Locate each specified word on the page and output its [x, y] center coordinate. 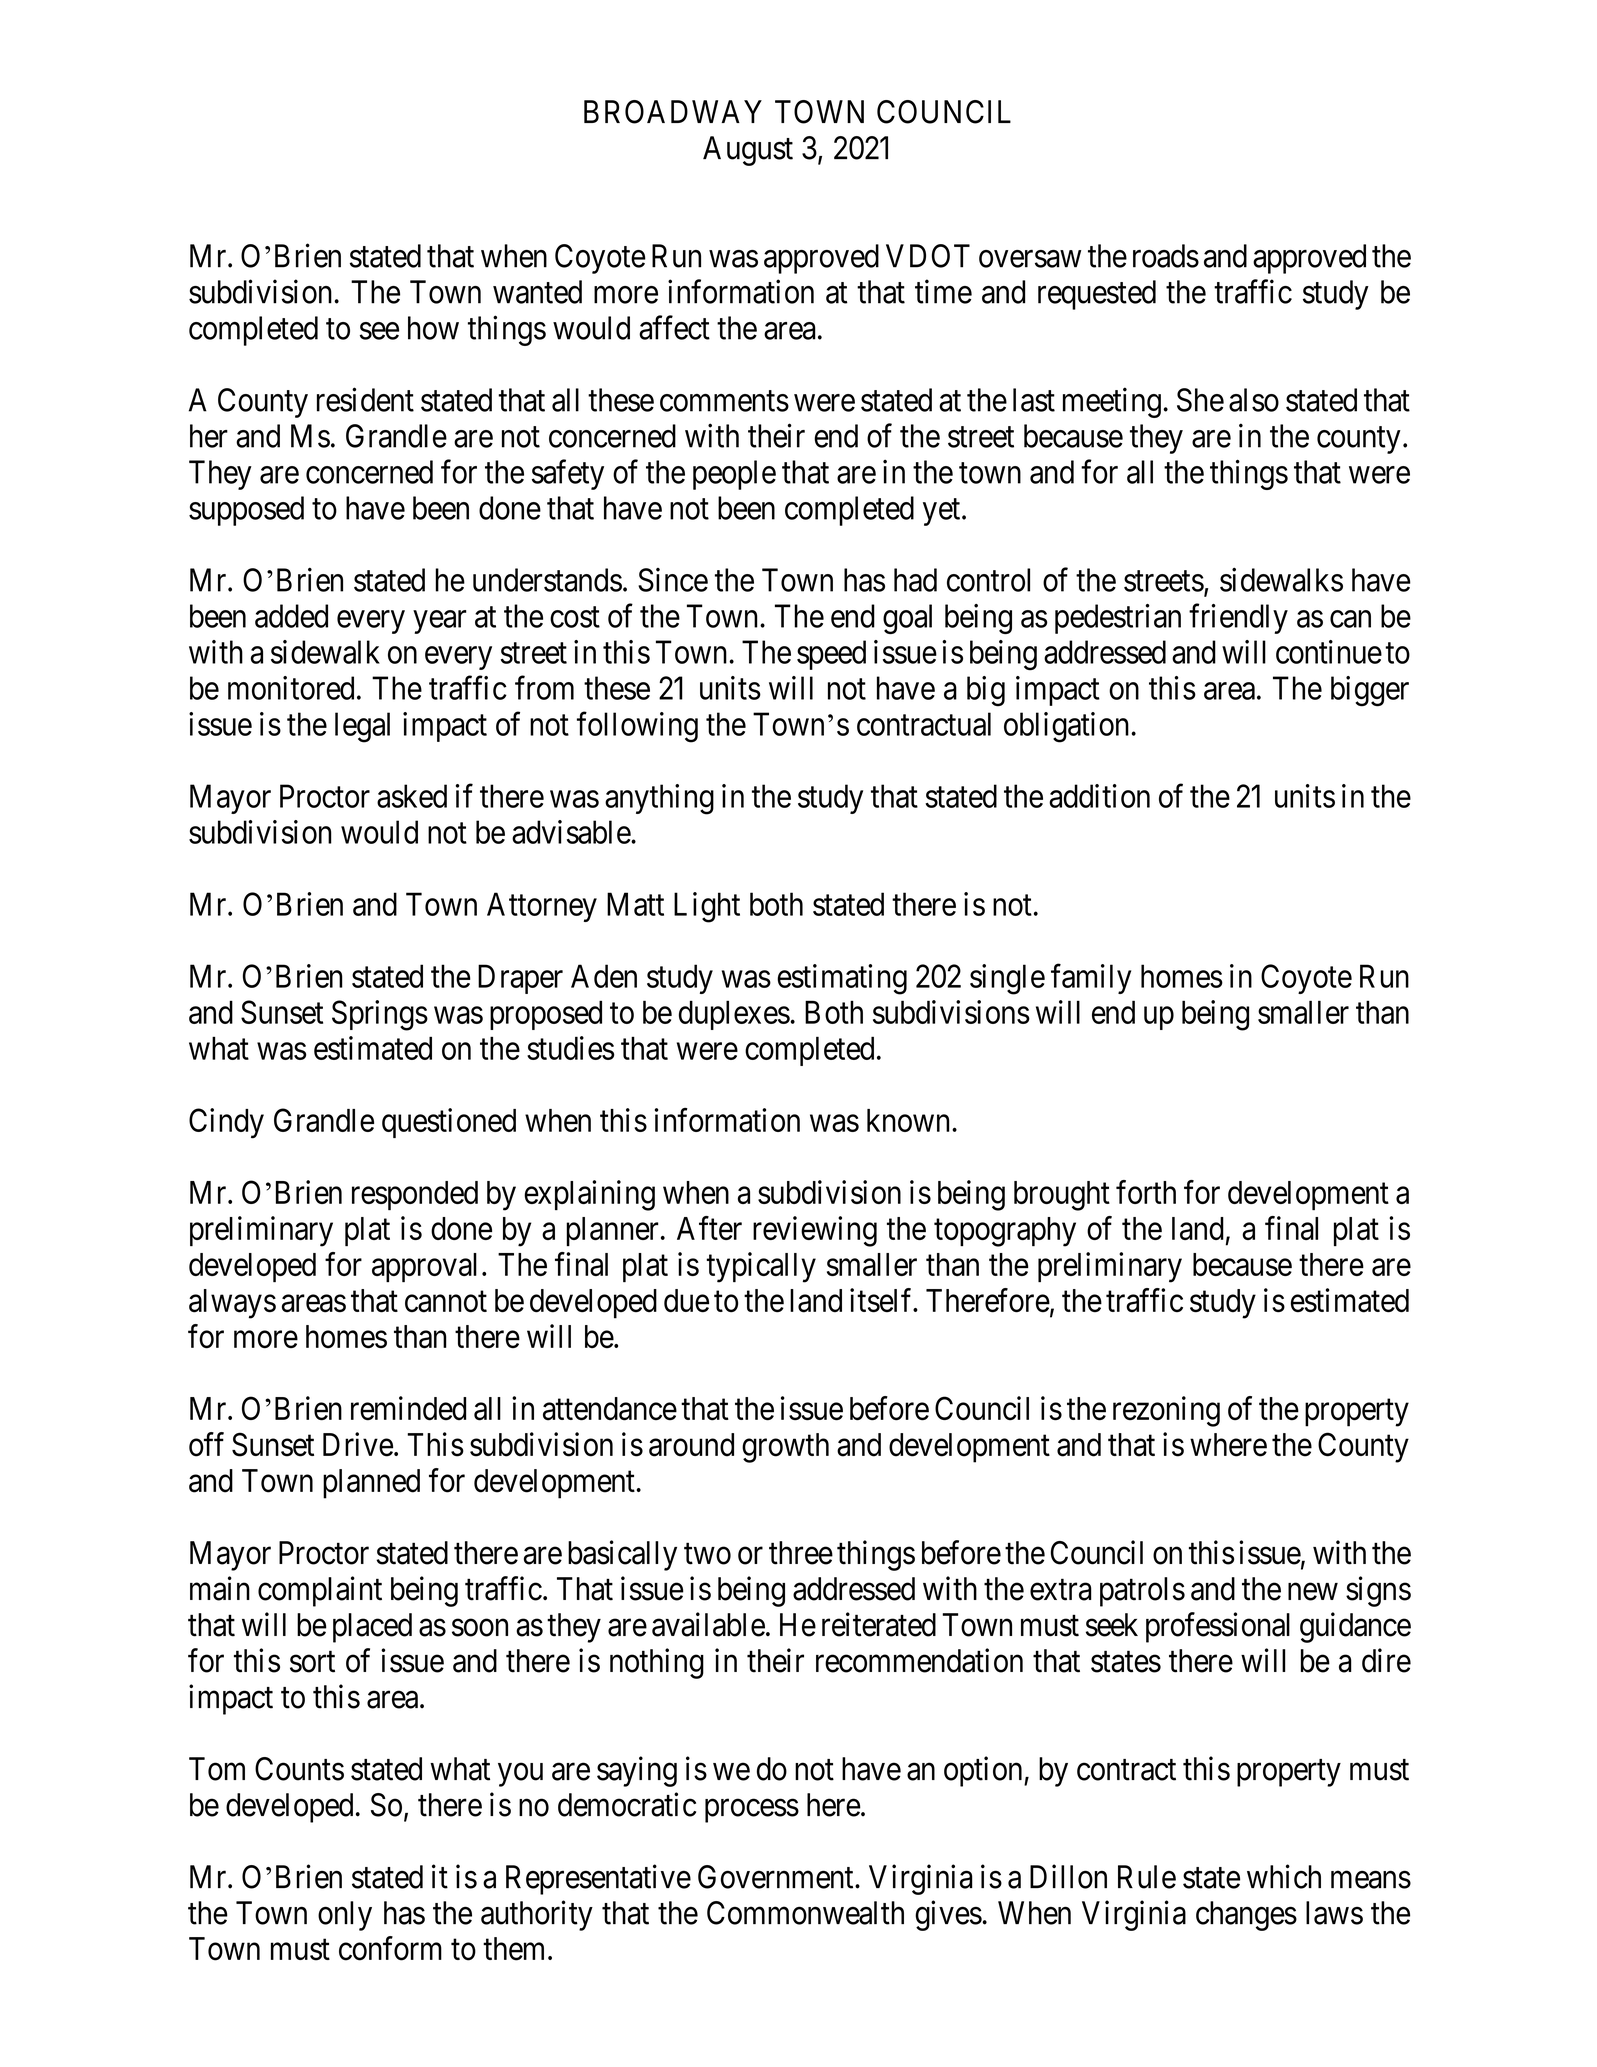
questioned [449, 1123]
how [433, 328]
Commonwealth [805, 1913]
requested [1097, 295]
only [345, 1916]
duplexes [734, 1015]
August [748, 151]
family [1091, 979]
